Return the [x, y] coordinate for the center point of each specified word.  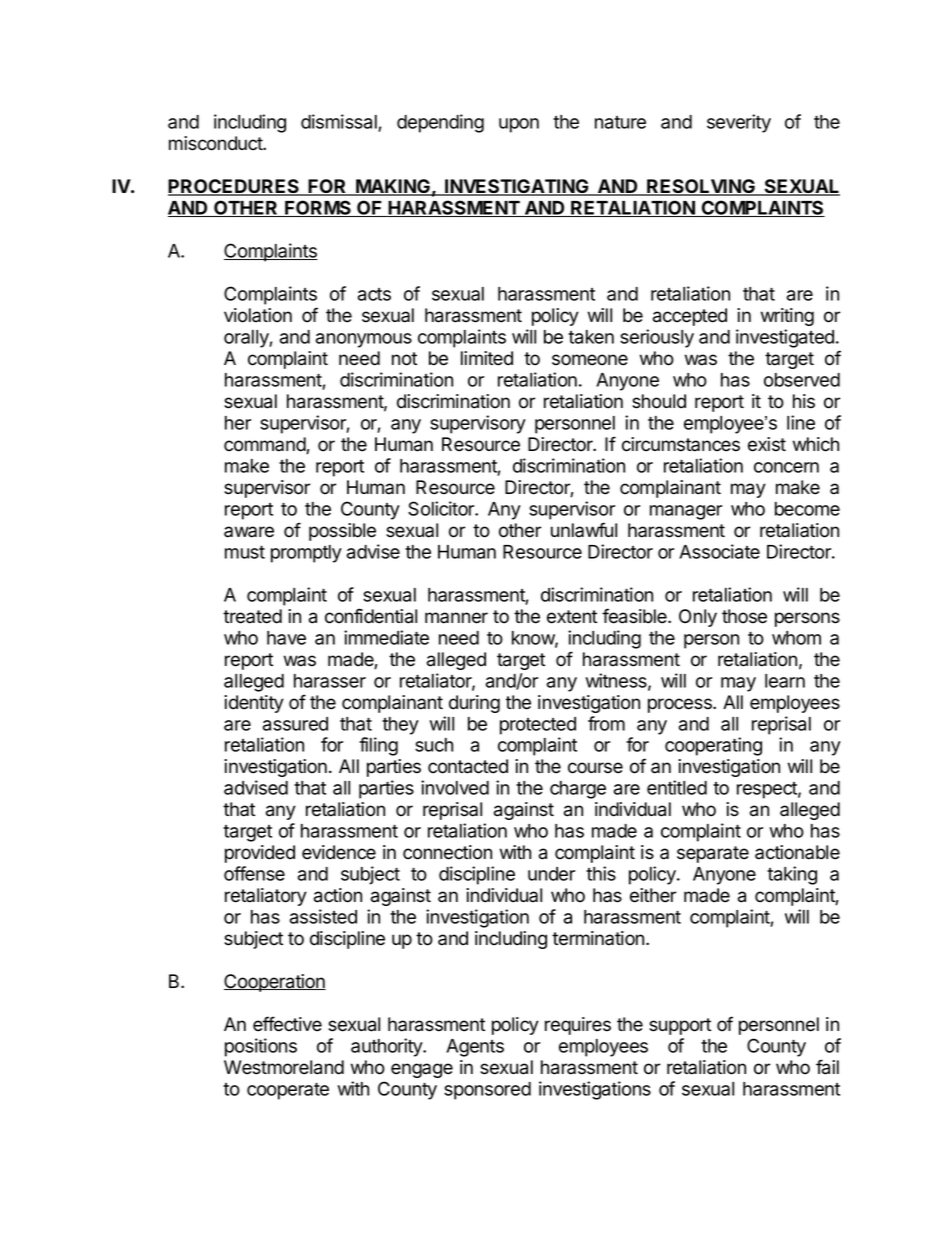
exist [767, 444]
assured [295, 724]
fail [827, 1067]
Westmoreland [284, 1067]
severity [739, 123]
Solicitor [442, 508]
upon [519, 125]
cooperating [713, 746]
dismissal [340, 123]
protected [538, 726]
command [265, 445]
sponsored [487, 1091]
